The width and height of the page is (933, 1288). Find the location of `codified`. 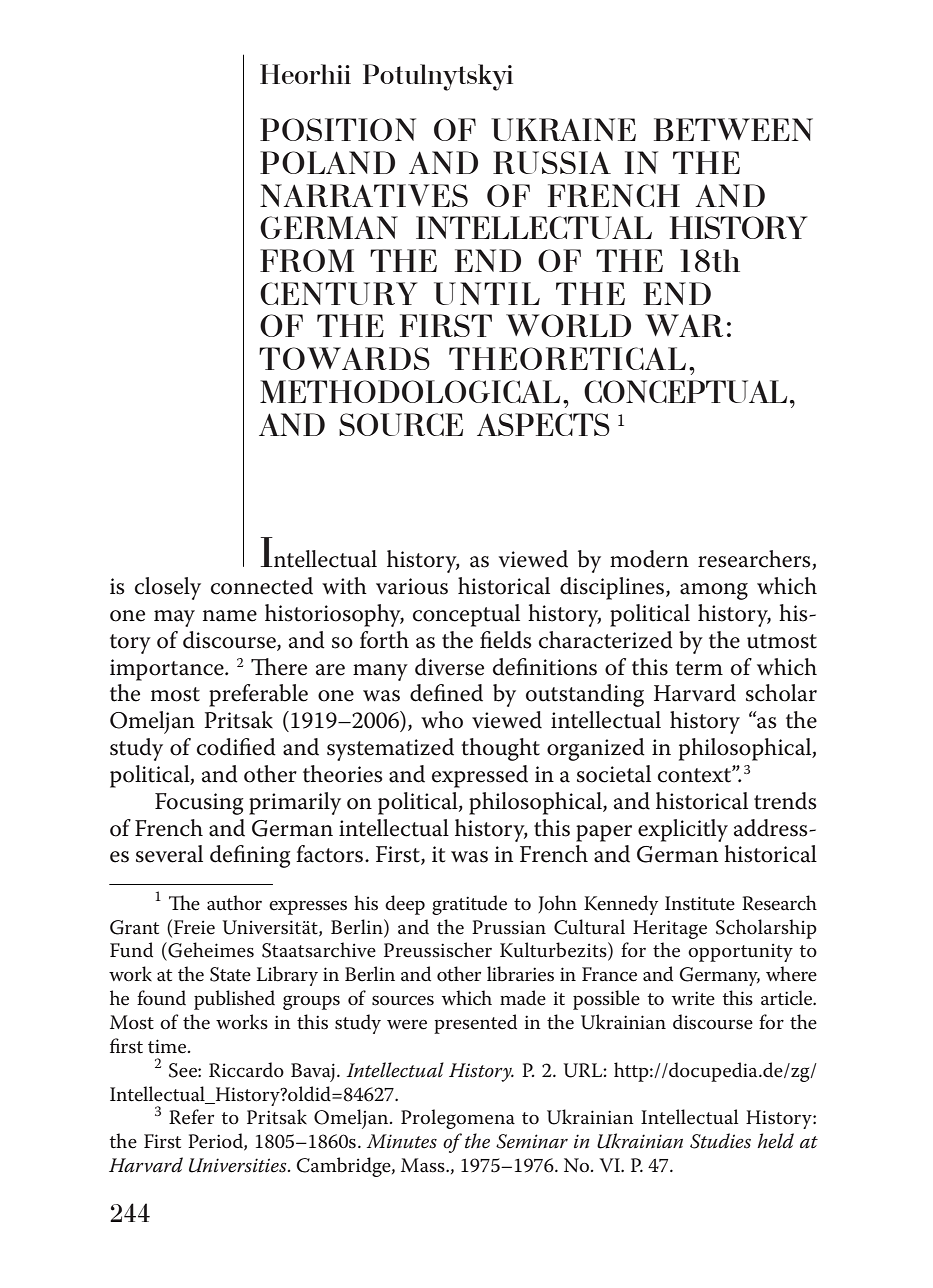

codified is located at coordinates (236, 747).
